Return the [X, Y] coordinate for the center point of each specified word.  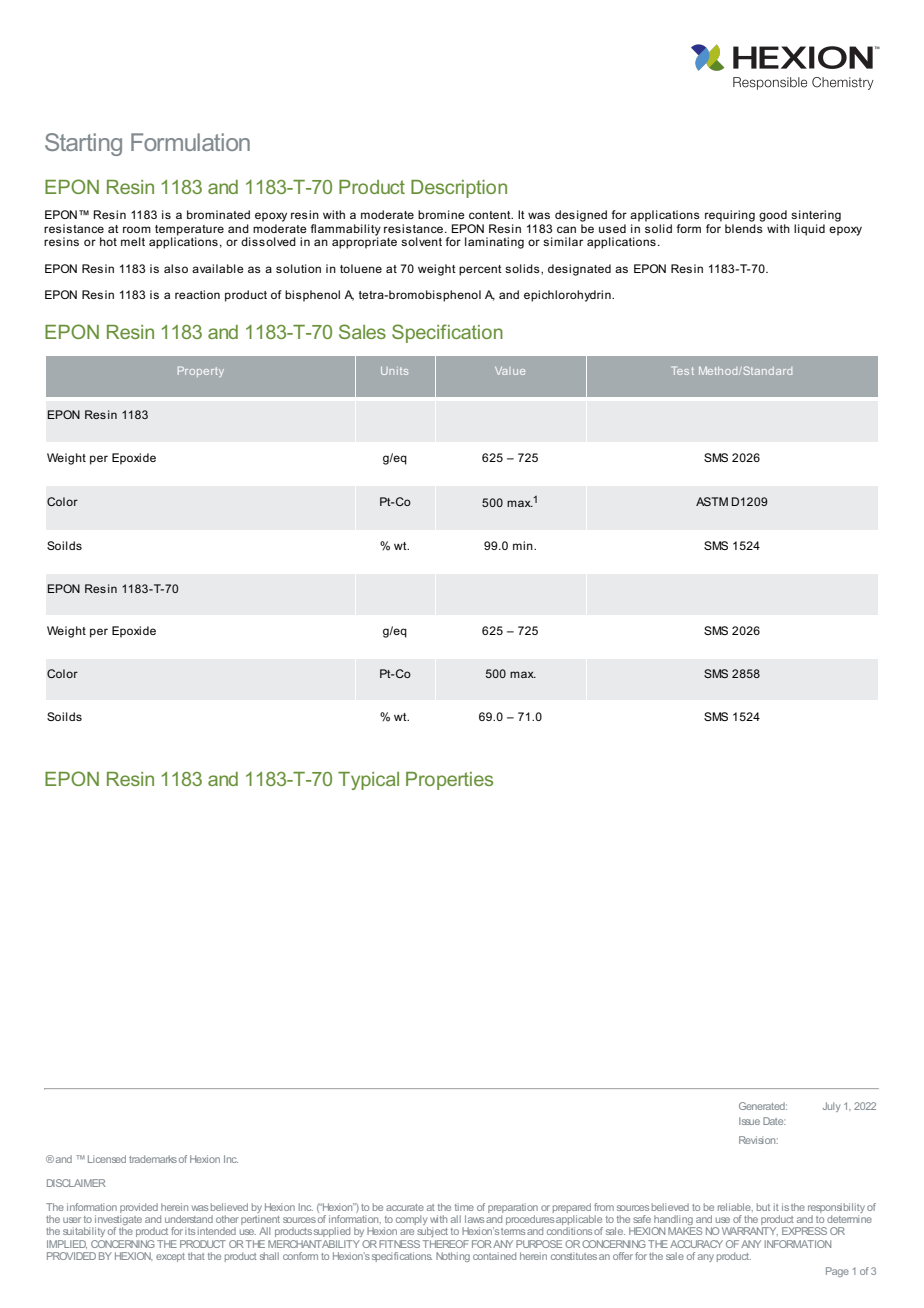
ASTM [712, 501]
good [773, 216]
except [170, 1257]
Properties [449, 781]
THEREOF [446, 1244]
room [137, 229]
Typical [368, 781]
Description [459, 189]
